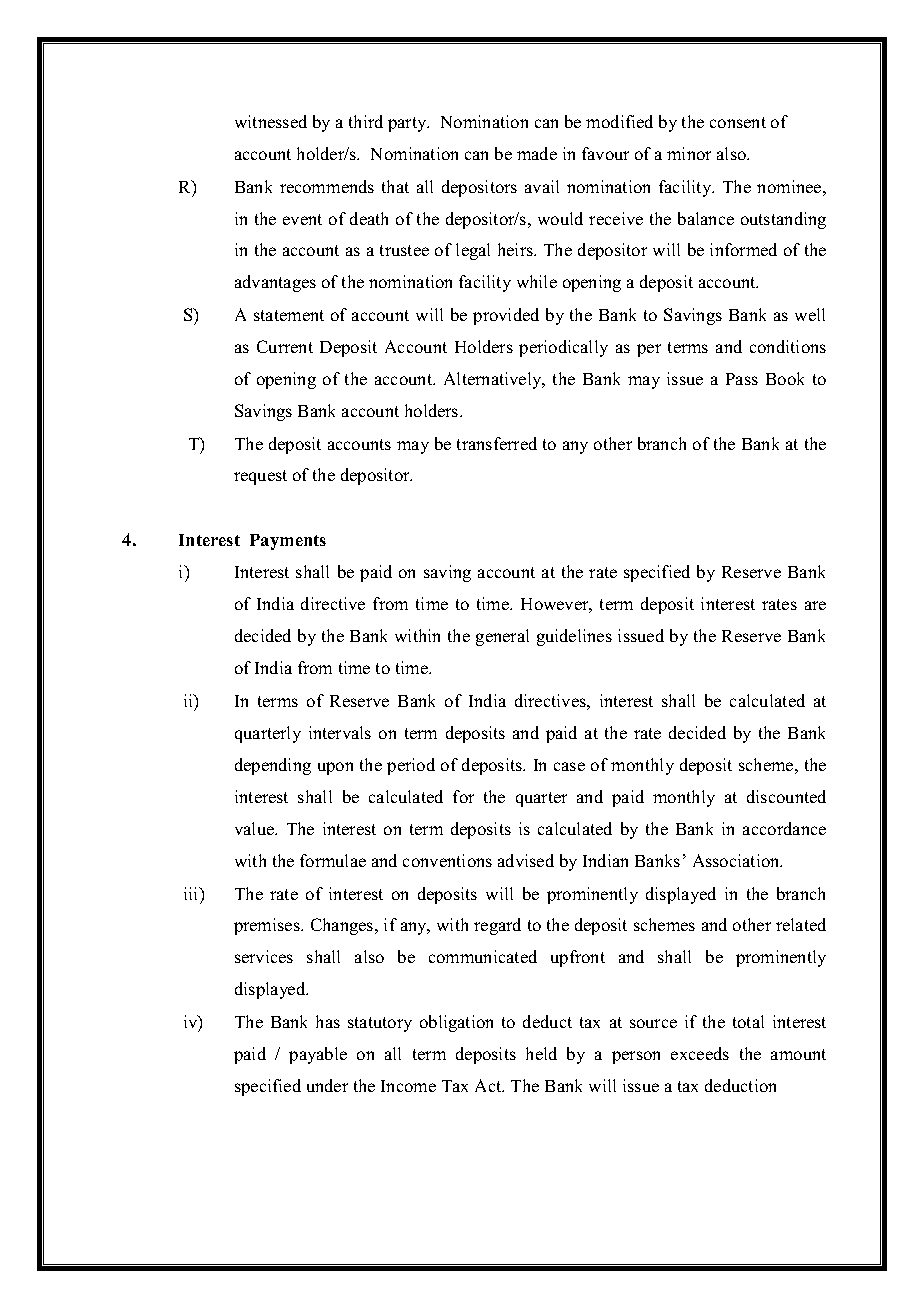 The width and height of the screenshot is (924, 1308). I want to click on witnessed, so click(271, 121).
